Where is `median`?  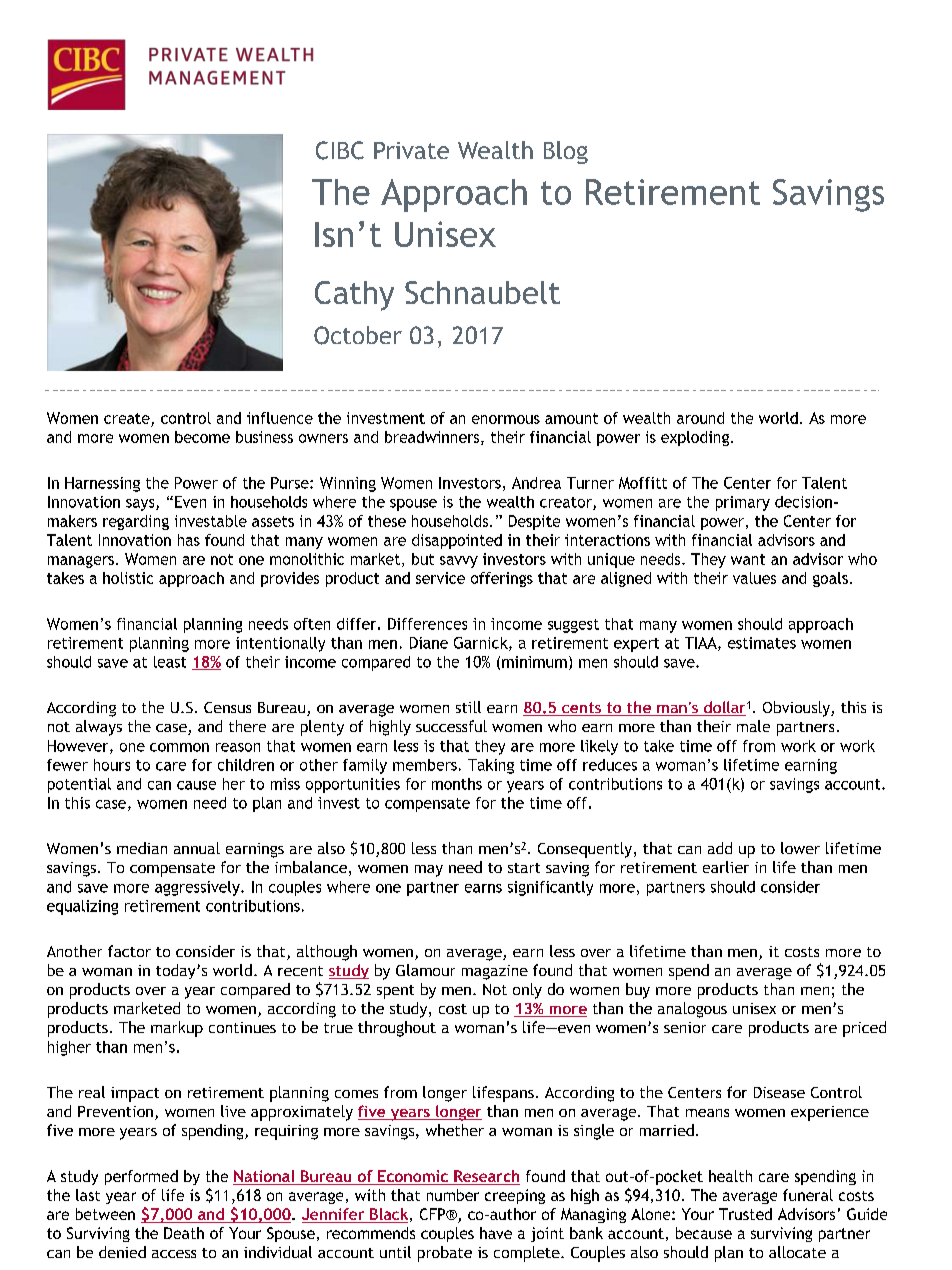 median is located at coordinates (142, 848).
